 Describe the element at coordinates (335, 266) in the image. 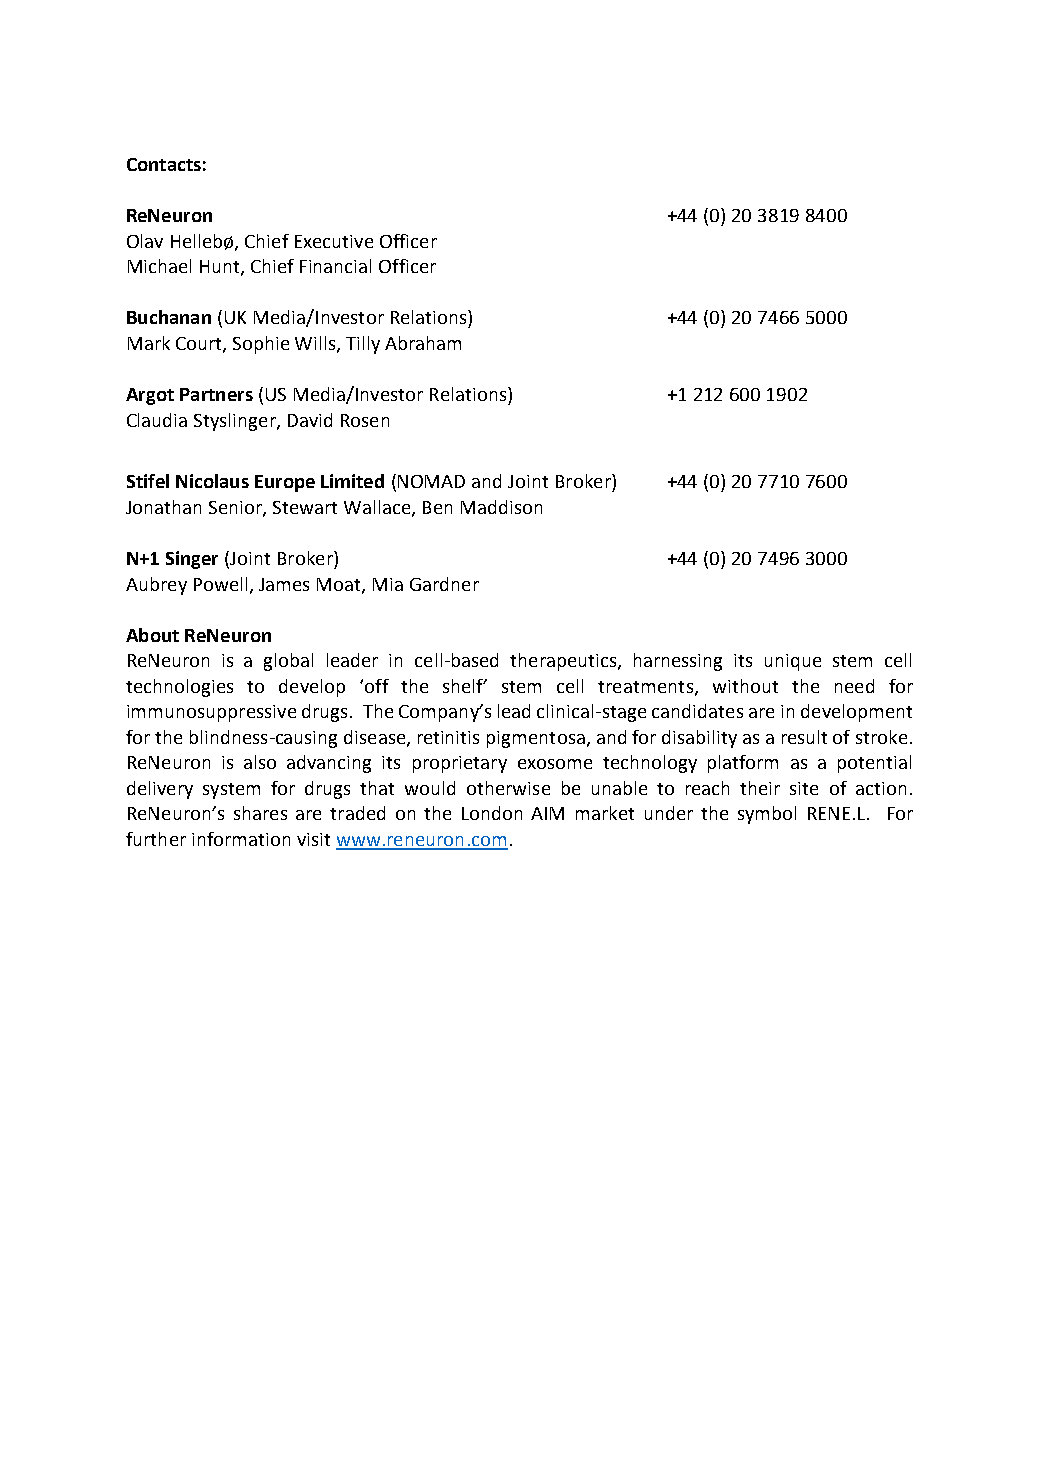

I see `Financial` at that location.
